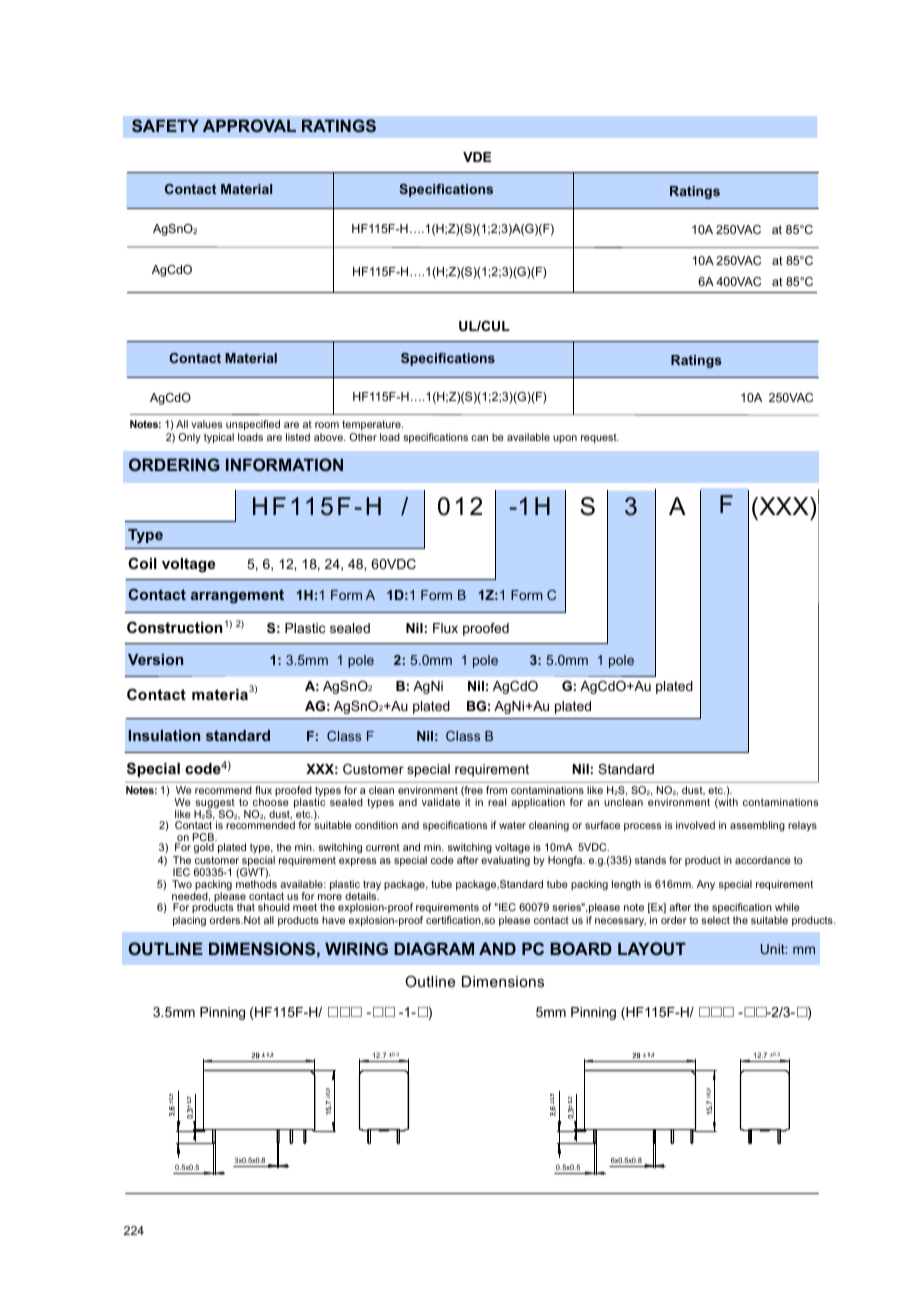  Describe the element at coordinates (249, 125) in the document. I see `APPROVAL` at that location.
